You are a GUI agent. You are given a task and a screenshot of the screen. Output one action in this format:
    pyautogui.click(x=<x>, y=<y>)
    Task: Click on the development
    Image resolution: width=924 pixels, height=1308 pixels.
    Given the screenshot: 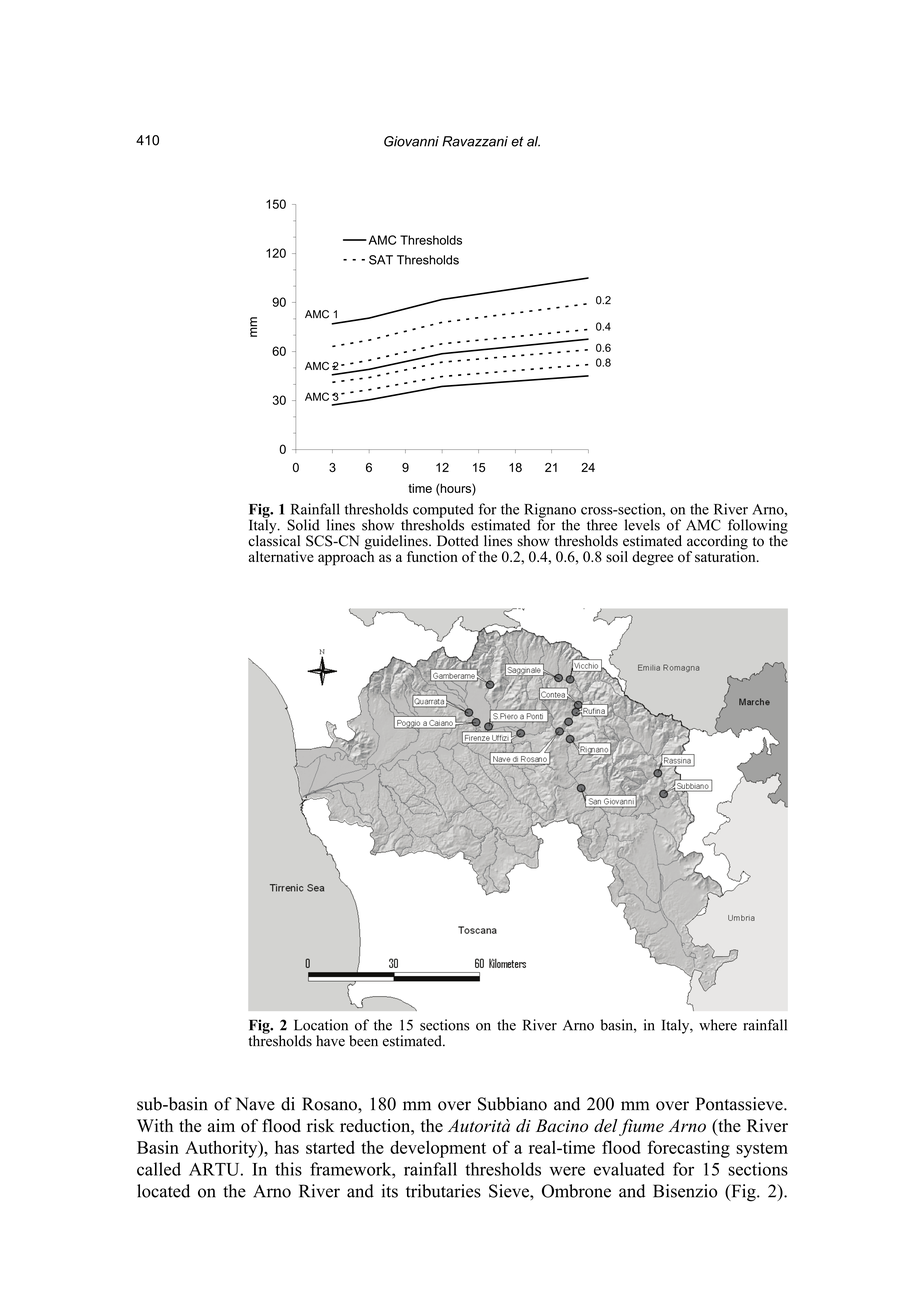 What is the action you would take?
    pyautogui.click(x=438, y=1149)
